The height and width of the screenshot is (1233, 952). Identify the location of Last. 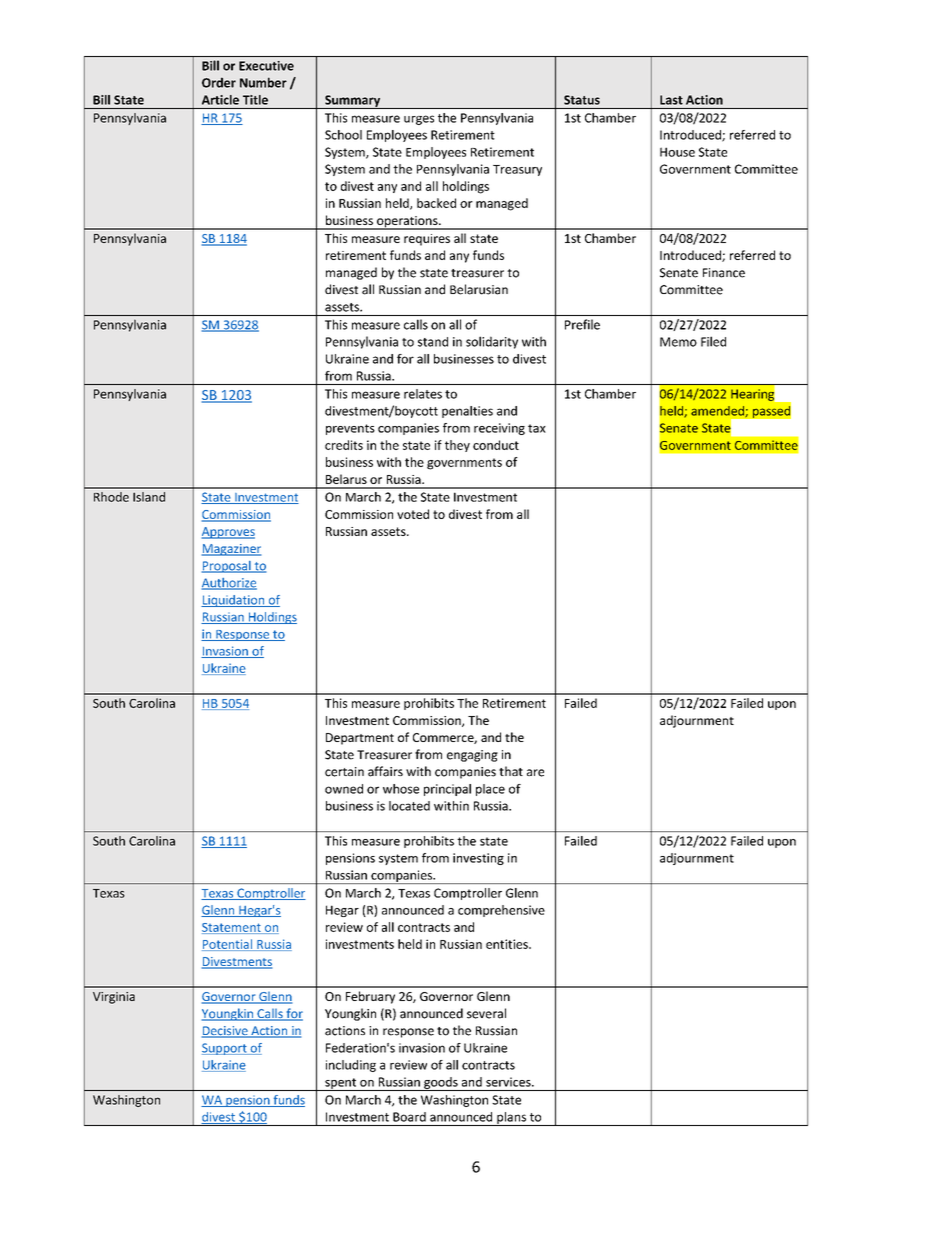
(671, 100).
